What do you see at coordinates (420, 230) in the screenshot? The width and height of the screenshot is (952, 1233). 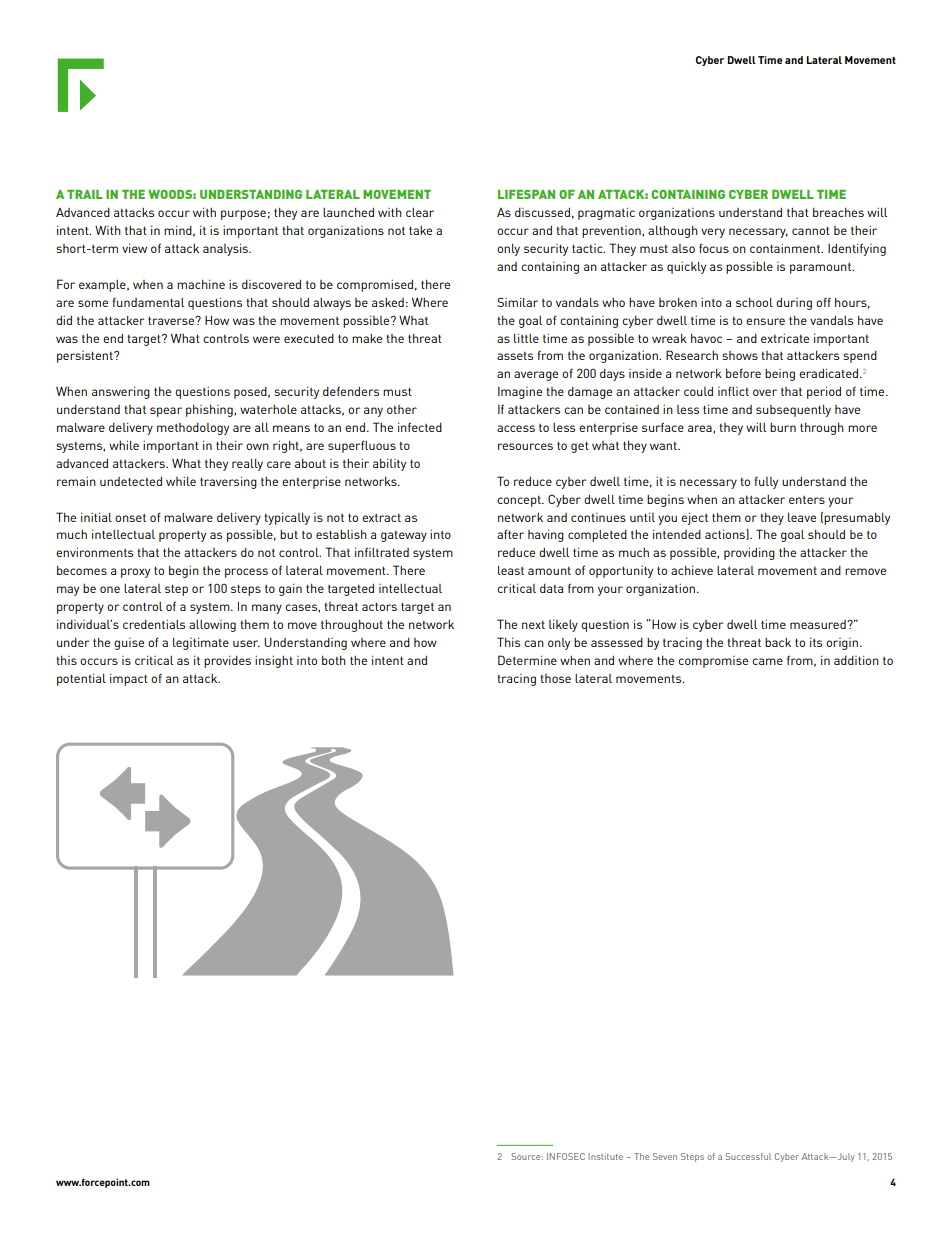 I see `take` at bounding box center [420, 230].
